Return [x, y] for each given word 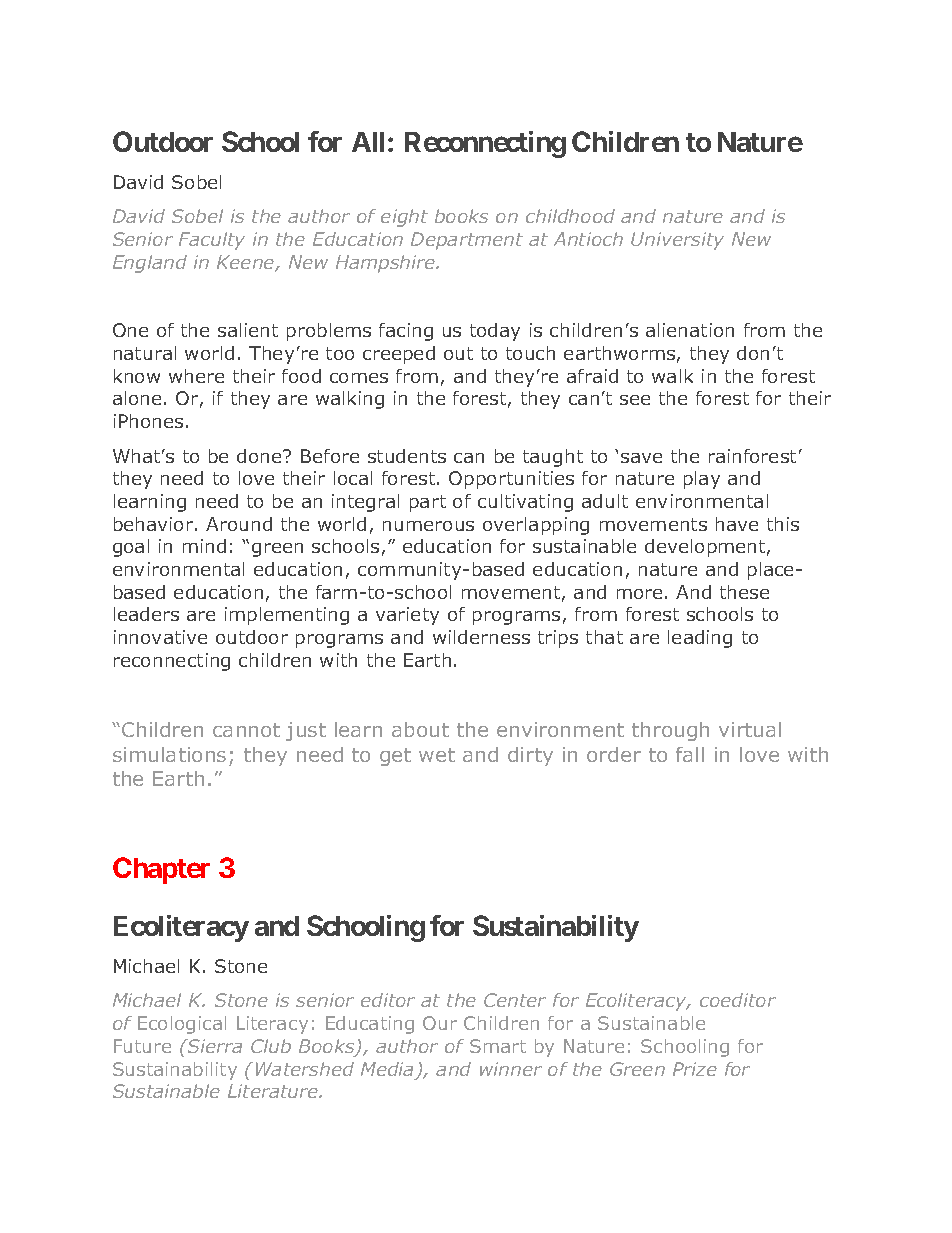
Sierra [214, 1046]
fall [690, 754]
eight [404, 218]
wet [437, 755]
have [737, 524]
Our [440, 1023]
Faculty [212, 241]
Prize [695, 1069]
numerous [428, 526]
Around [239, 524]
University [677, 241]
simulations [169, 754]
